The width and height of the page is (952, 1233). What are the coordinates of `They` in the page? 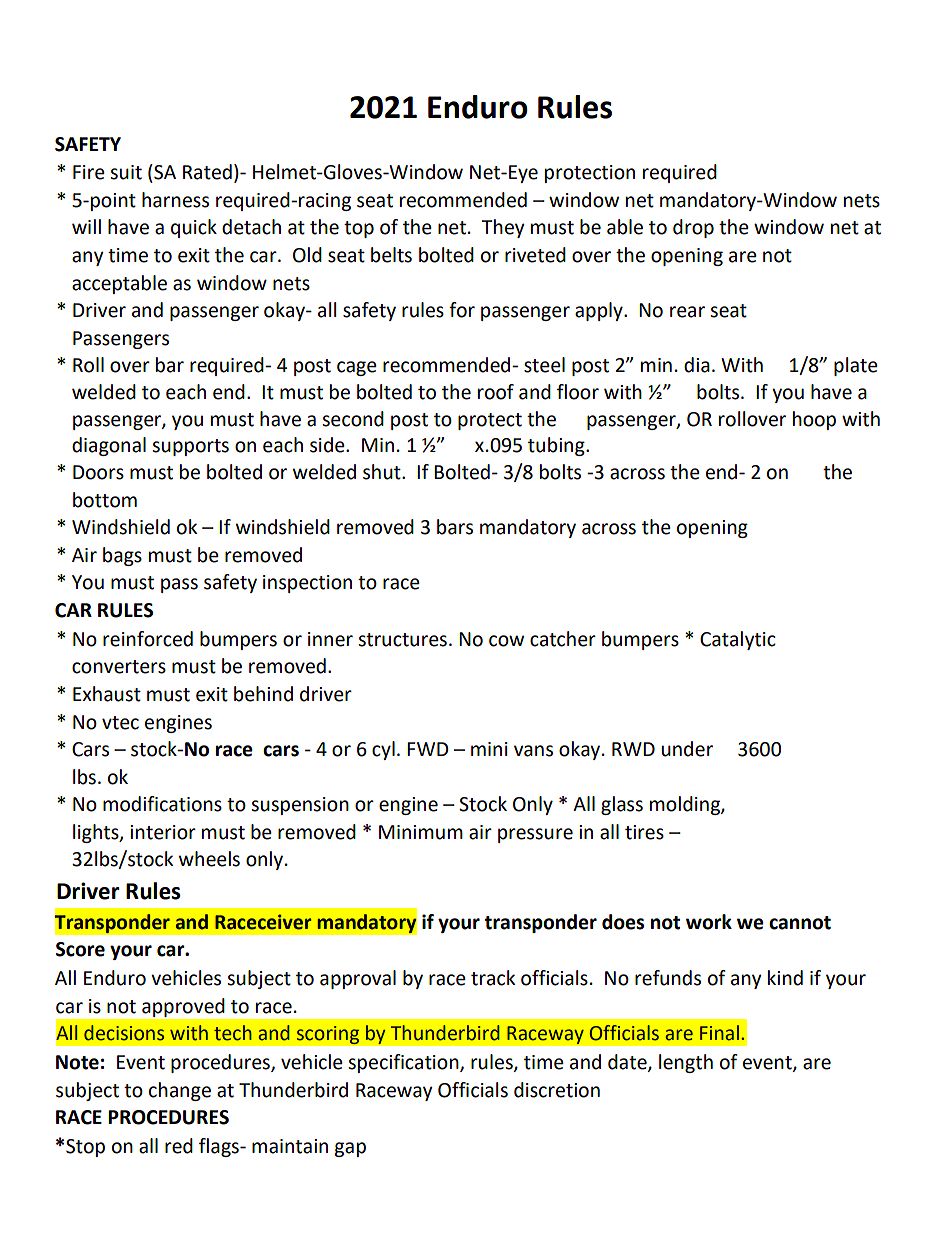 It's located at (503, 228).
